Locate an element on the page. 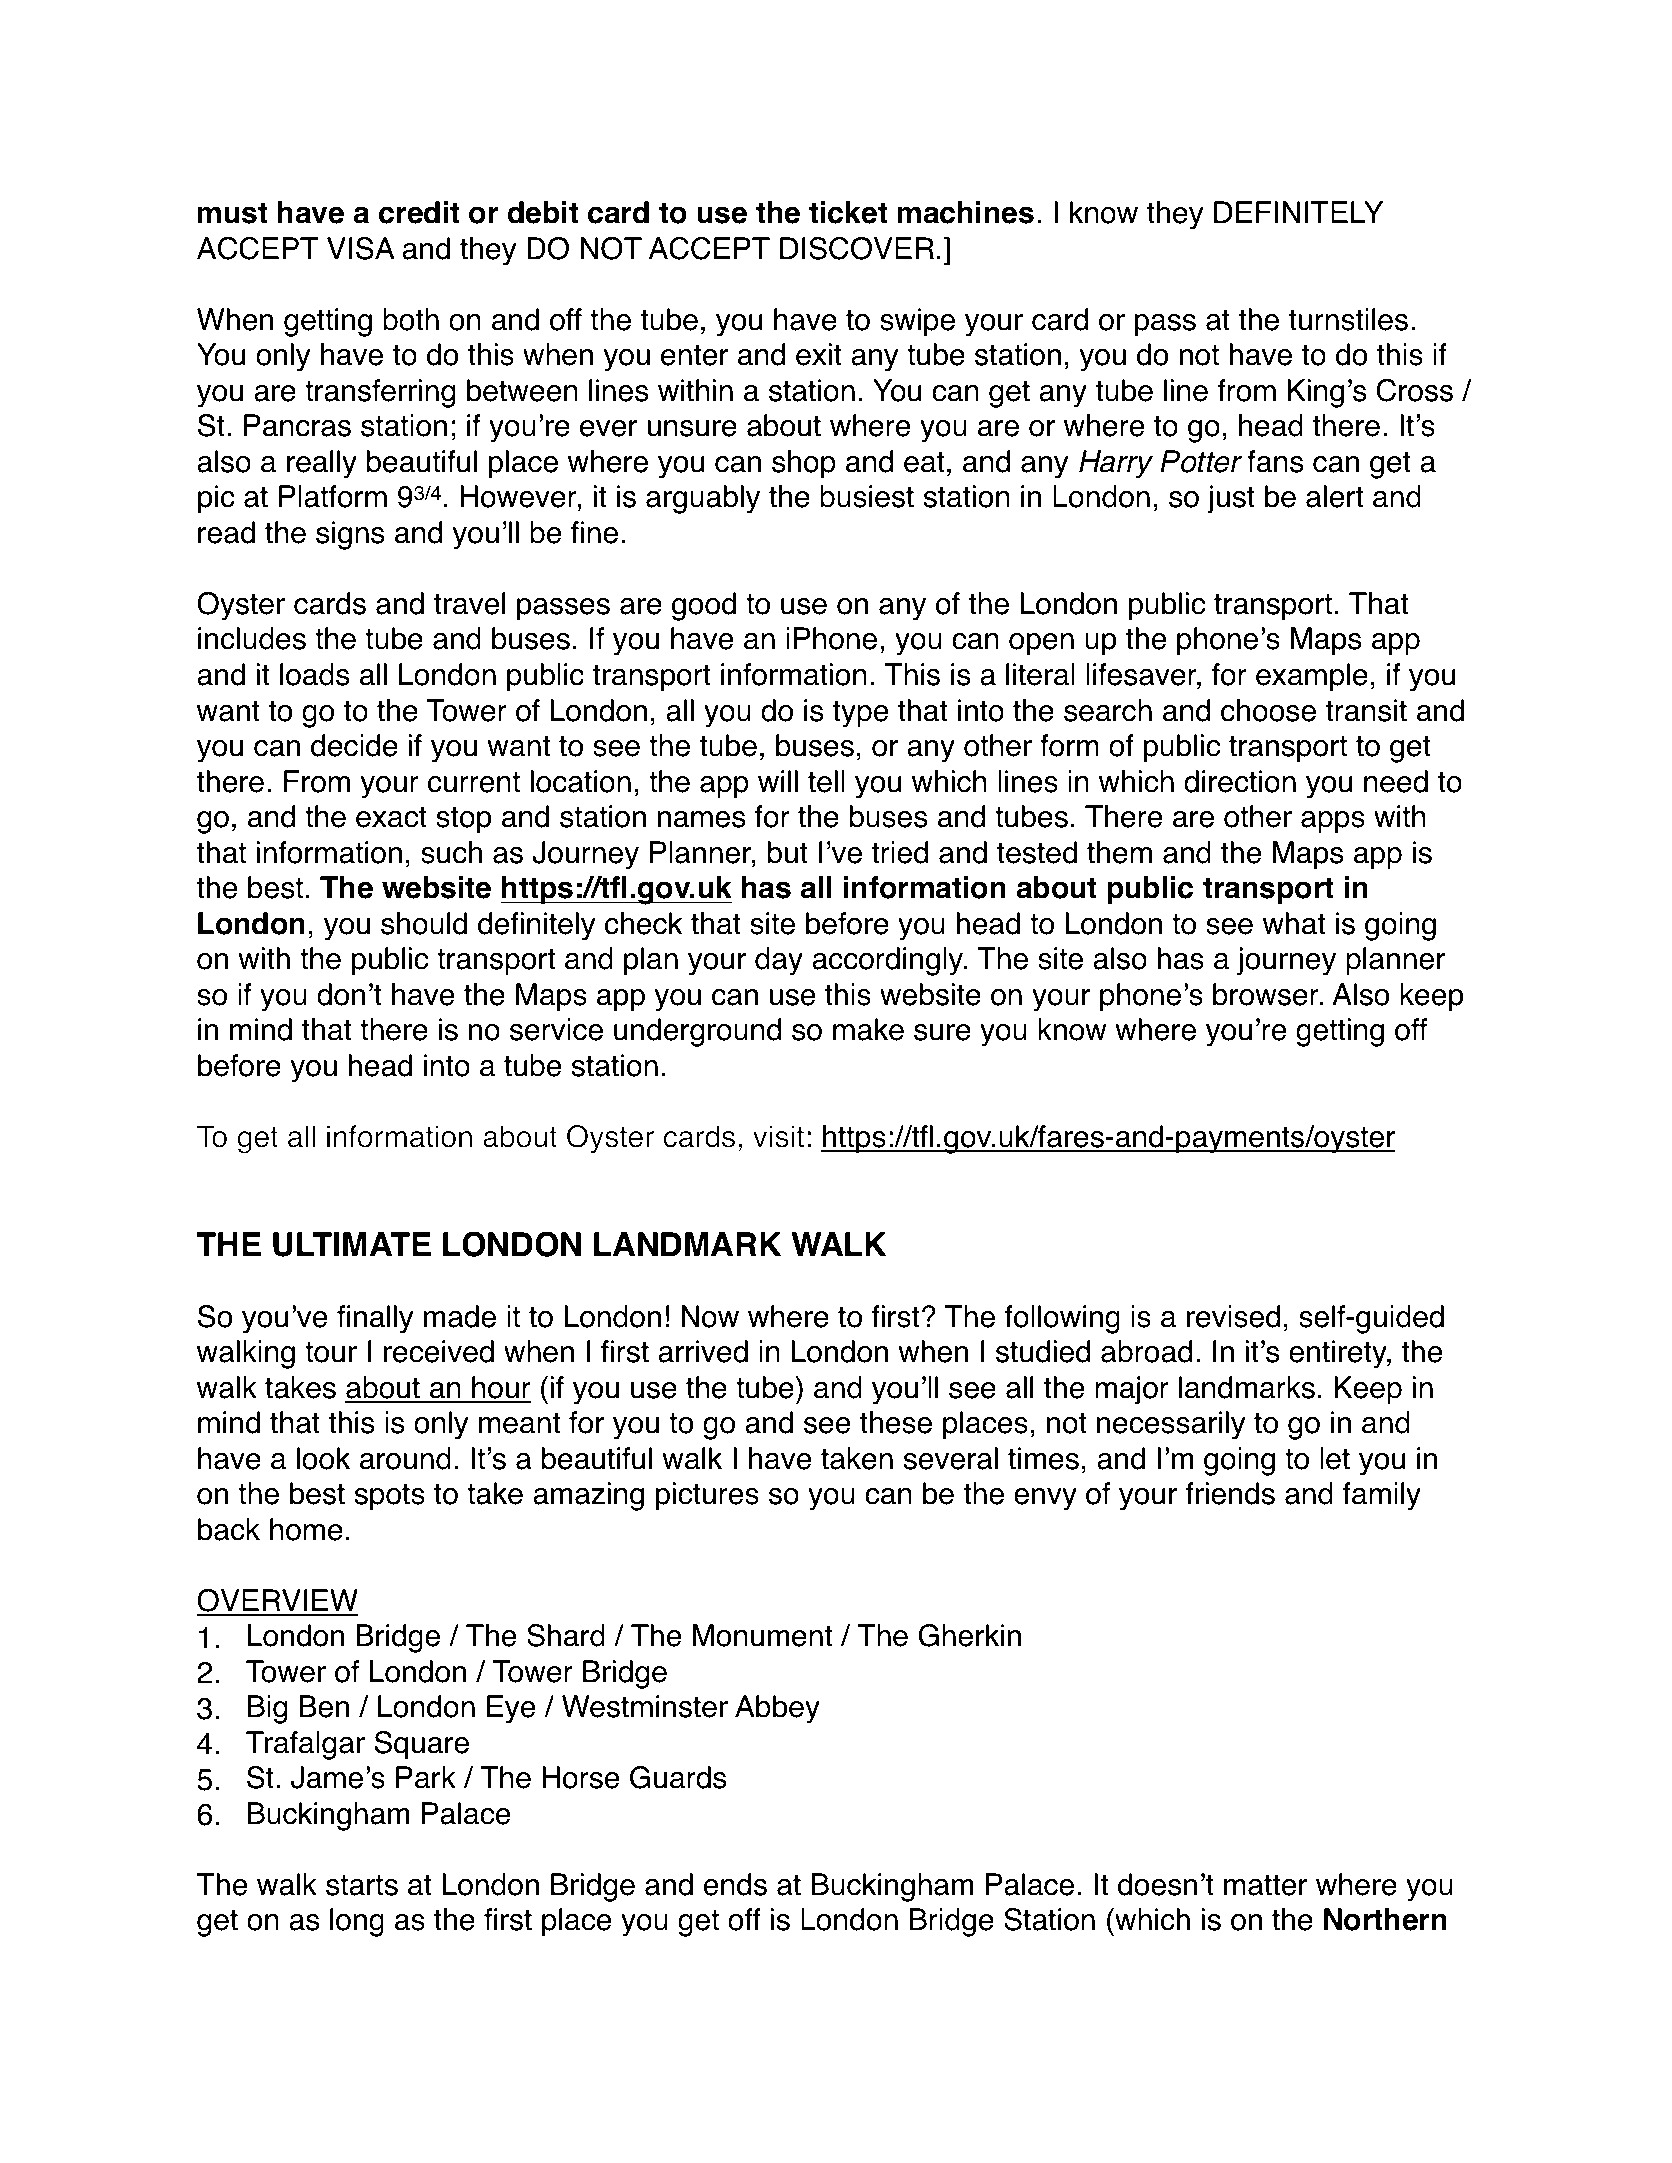  good is located at coordinates (704, 606).
